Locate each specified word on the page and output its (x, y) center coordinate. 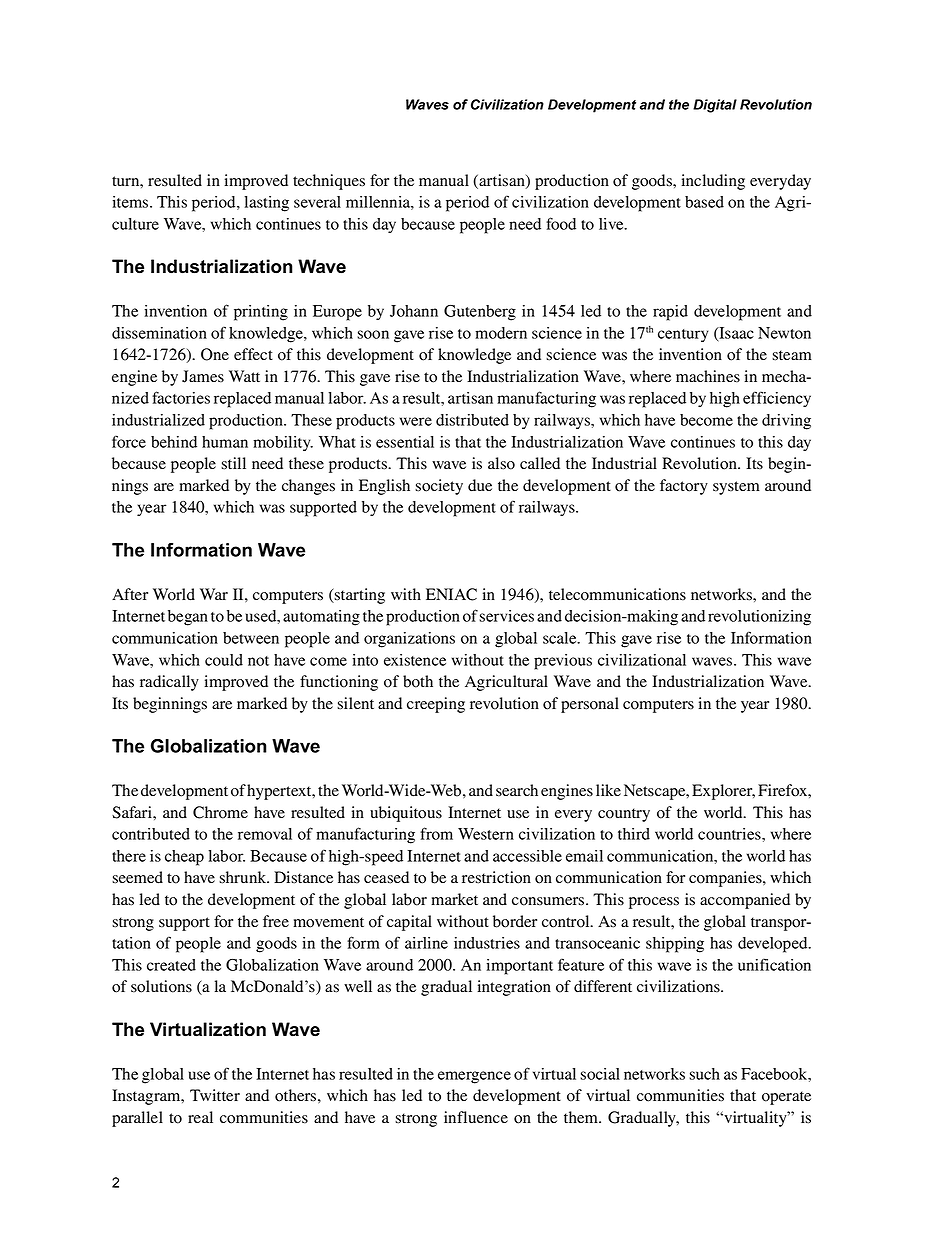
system (736, 488)
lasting (267, 204)
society (439, 487)
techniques (329, 182)
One (215, 354)
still (233, 463)
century (683, 336)
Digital (715, 106)
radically (169, 683)
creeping (436, 705)
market (454, 899)
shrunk (244, 877)
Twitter (215, 1095)
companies (726, 879)
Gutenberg (480, 313)
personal (590, 705)
